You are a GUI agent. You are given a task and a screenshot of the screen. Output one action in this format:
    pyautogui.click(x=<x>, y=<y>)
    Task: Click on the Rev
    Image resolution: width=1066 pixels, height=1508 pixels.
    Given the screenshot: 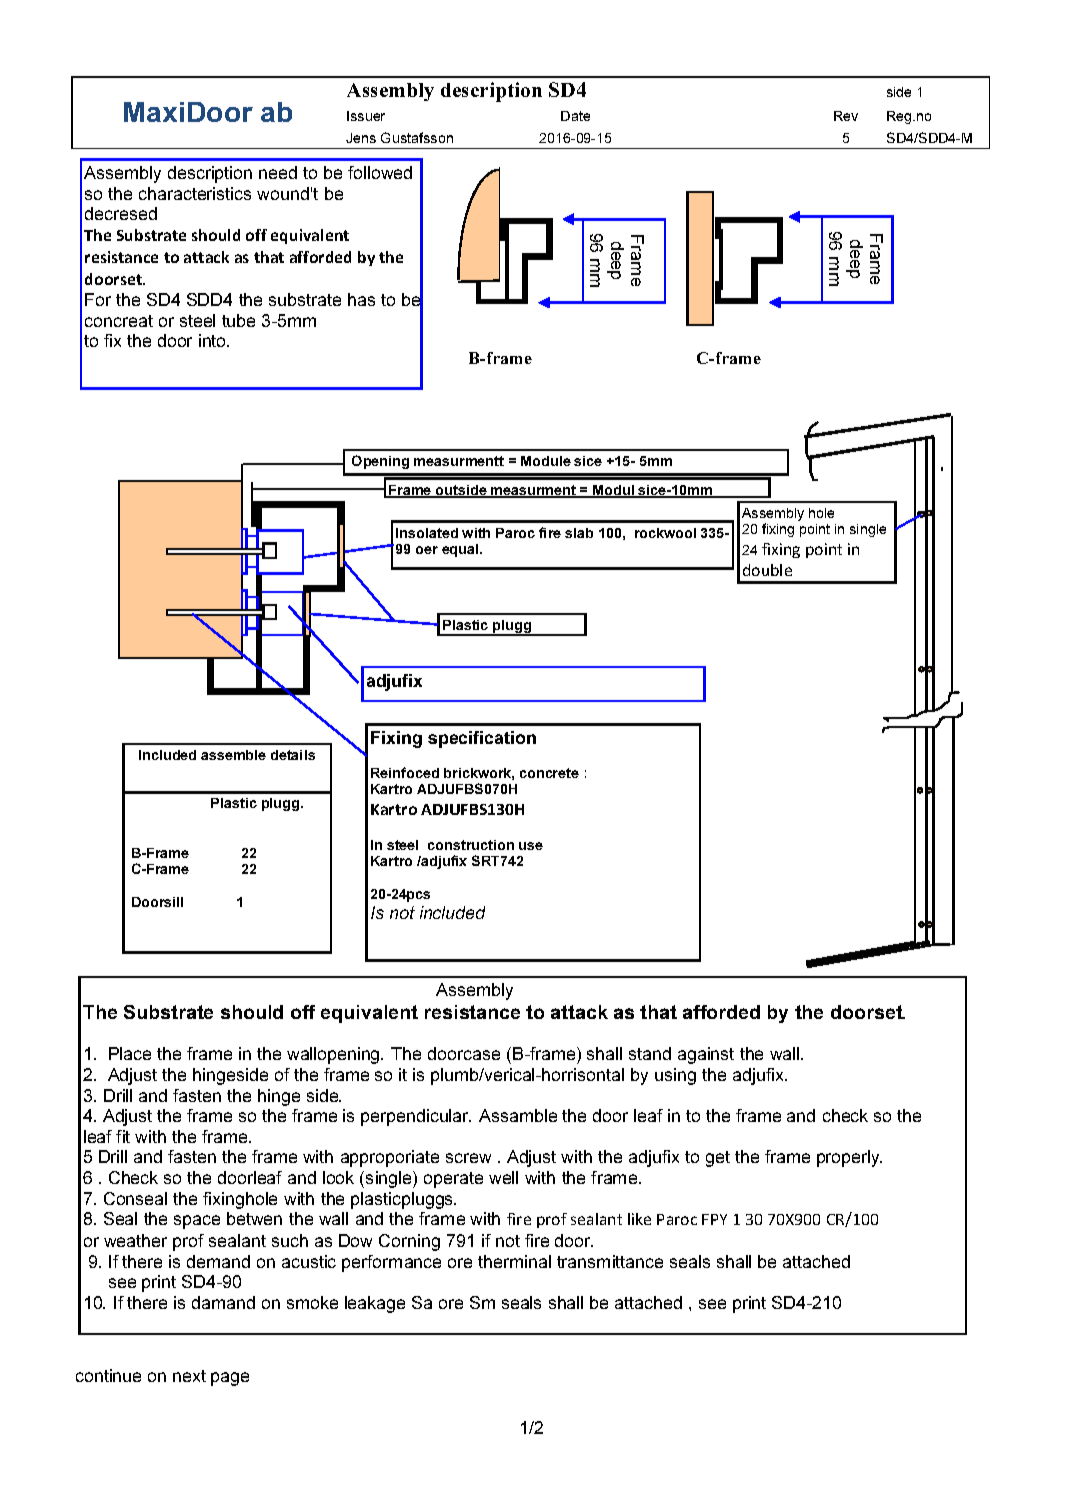 What is the action you would take?
    pyautogui.click(x=846, y=116)
